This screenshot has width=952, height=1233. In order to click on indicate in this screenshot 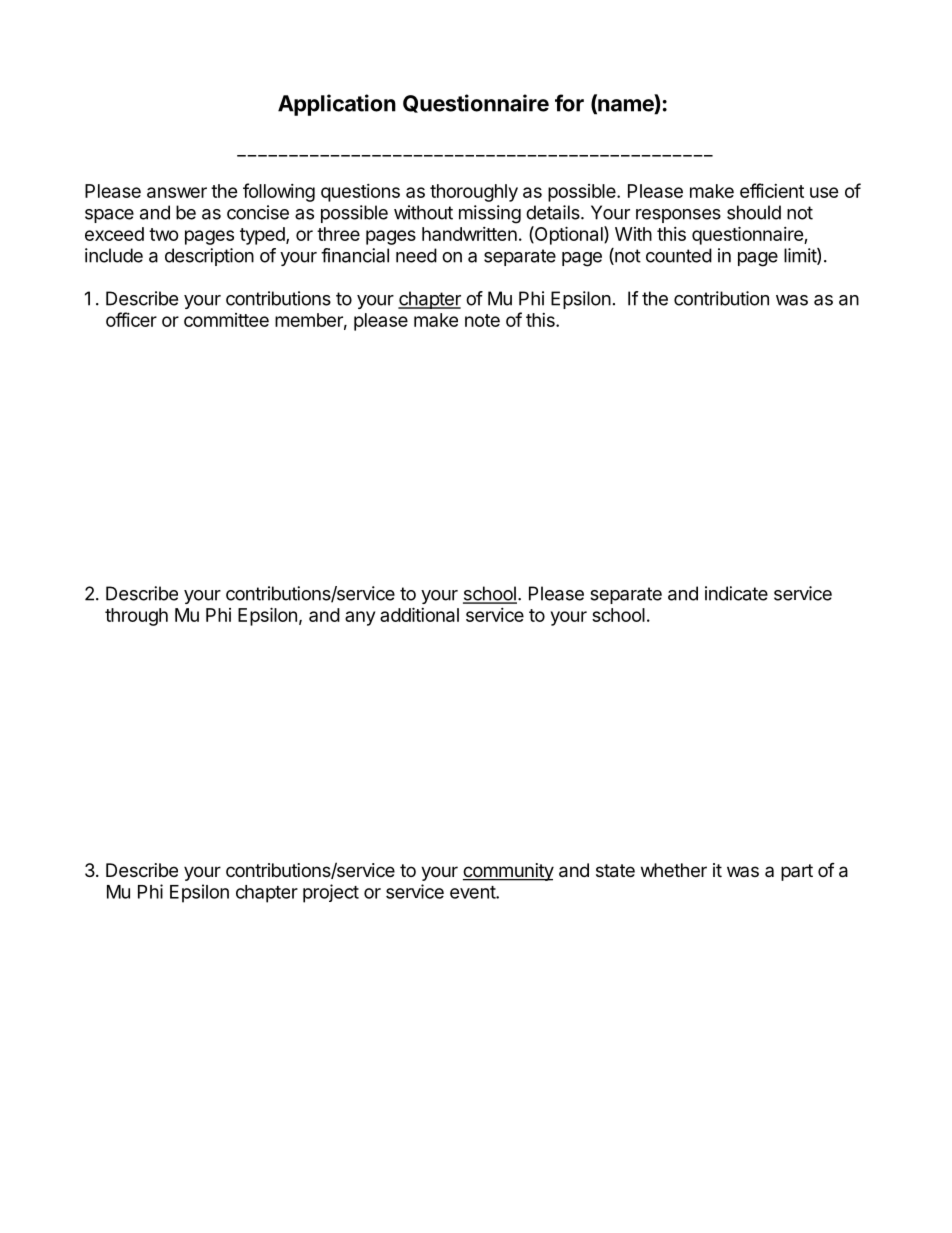, I will do `click(736, 593)`.
